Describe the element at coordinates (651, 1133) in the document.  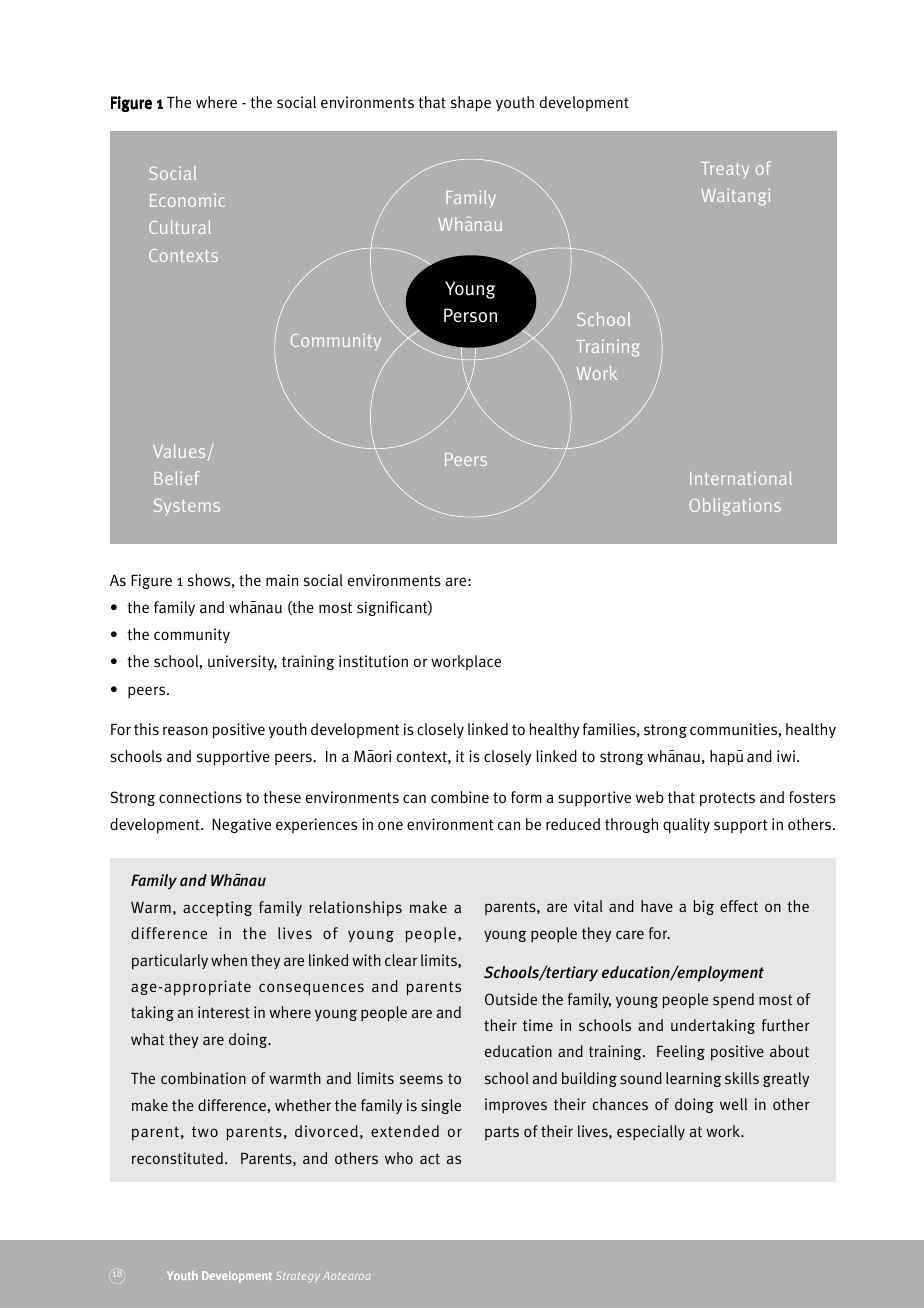
I see `especially` at that location.
